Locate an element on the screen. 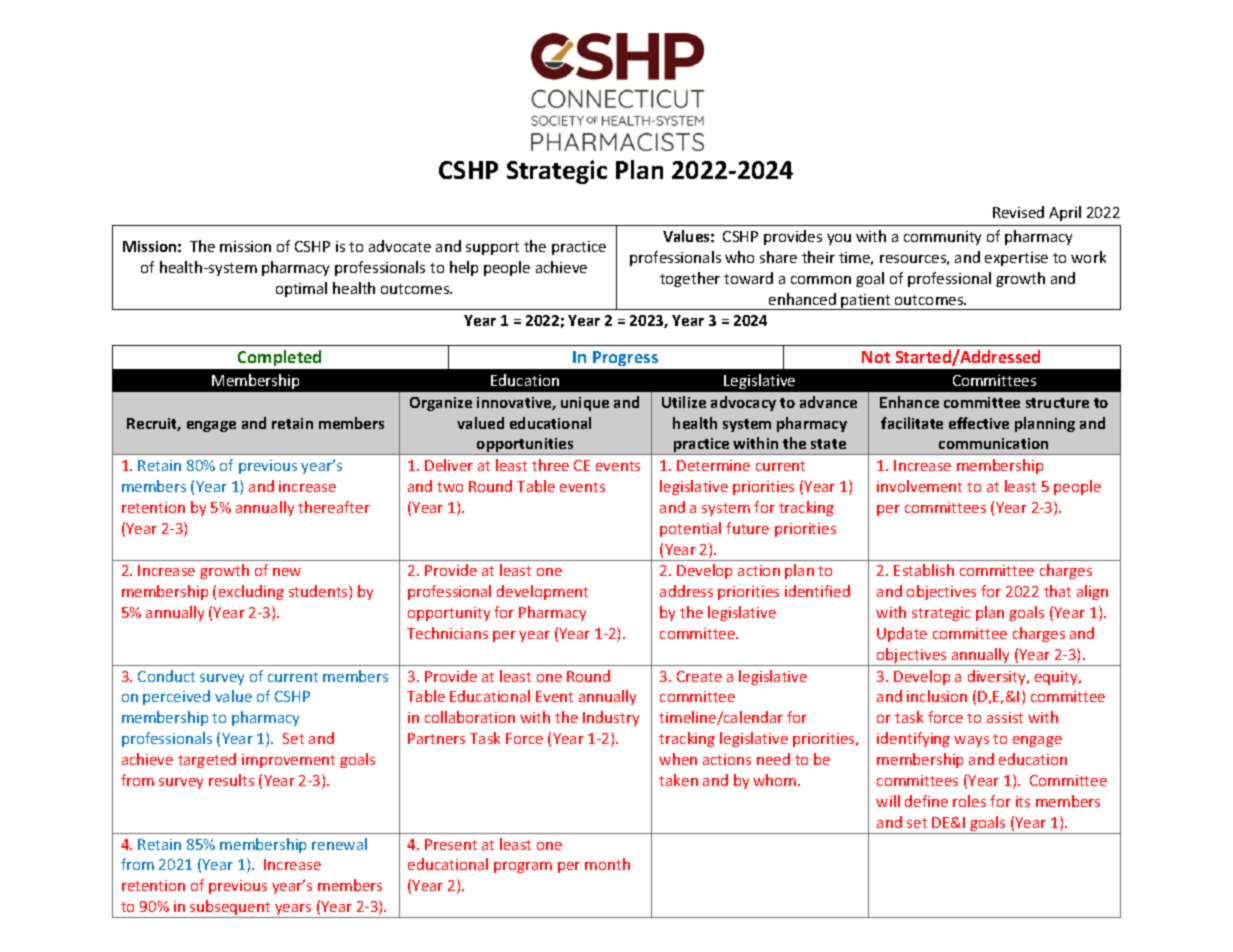 This screenshot has width=1233, height=952. advocate is located at coordinates (400, 246).
